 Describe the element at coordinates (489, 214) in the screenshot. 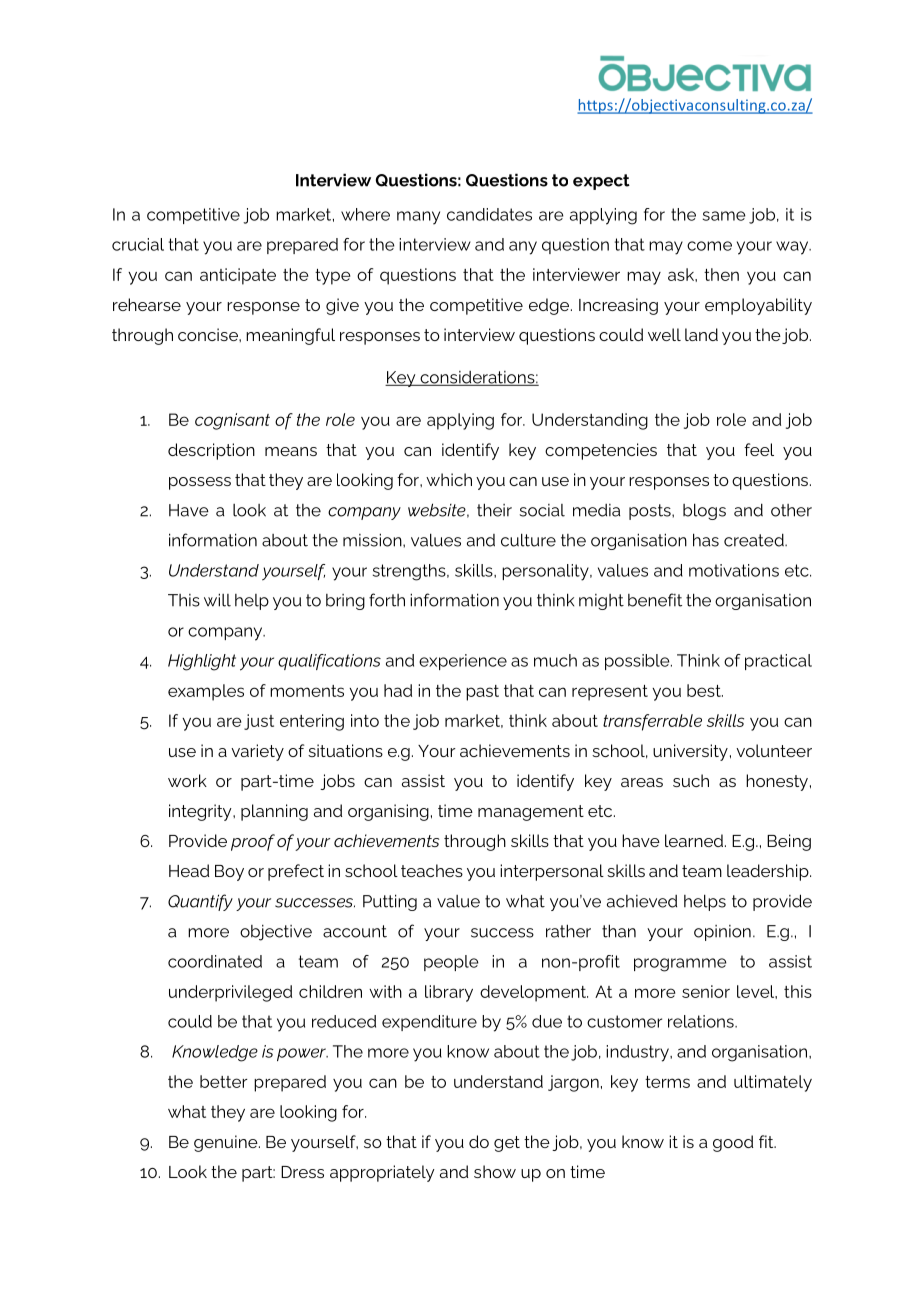

I see `candidates` at that location.
